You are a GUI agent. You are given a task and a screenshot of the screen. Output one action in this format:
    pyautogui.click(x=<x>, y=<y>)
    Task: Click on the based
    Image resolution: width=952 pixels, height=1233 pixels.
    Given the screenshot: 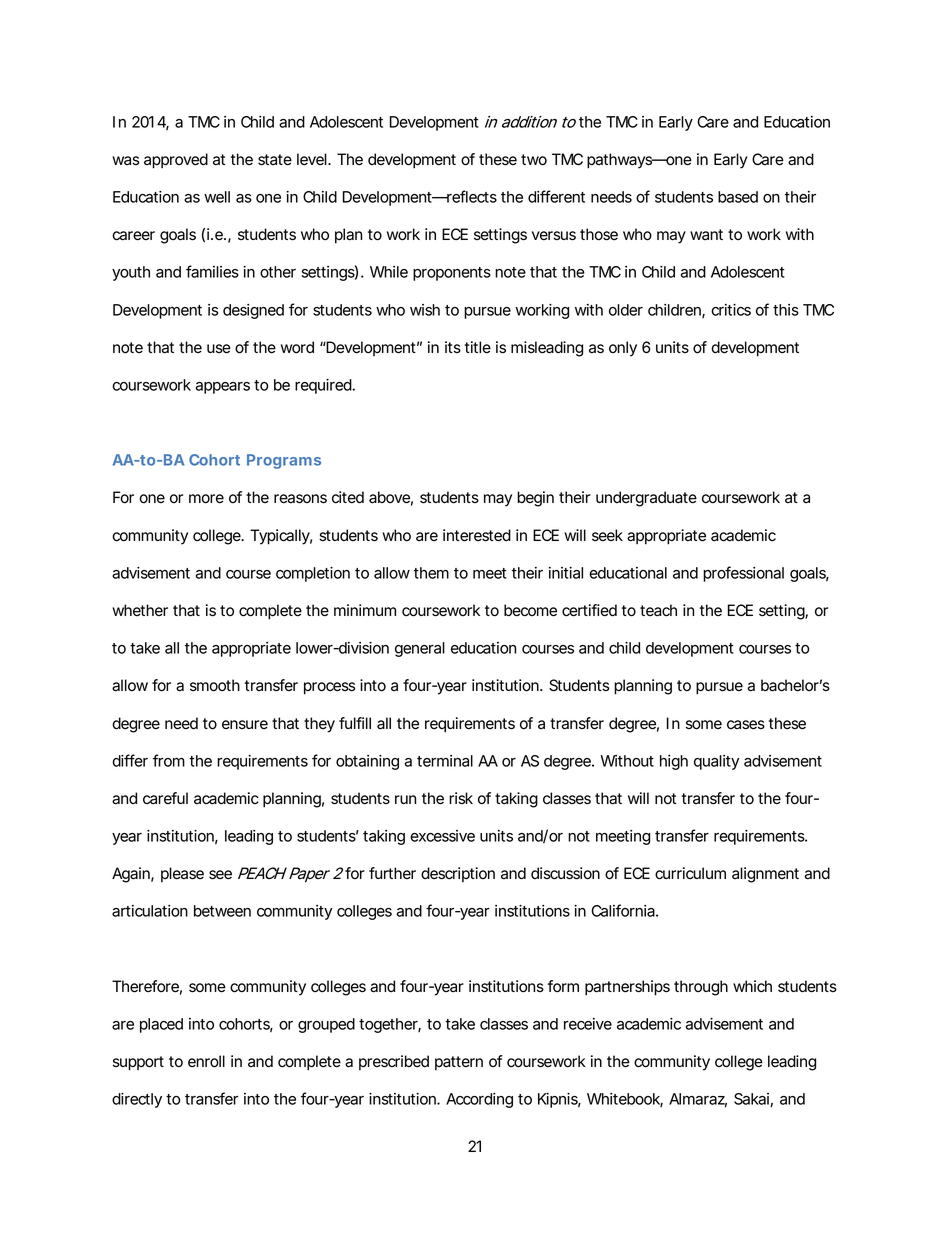 What is the action you would take?
    pyautogui.click(x=738, y=197)
